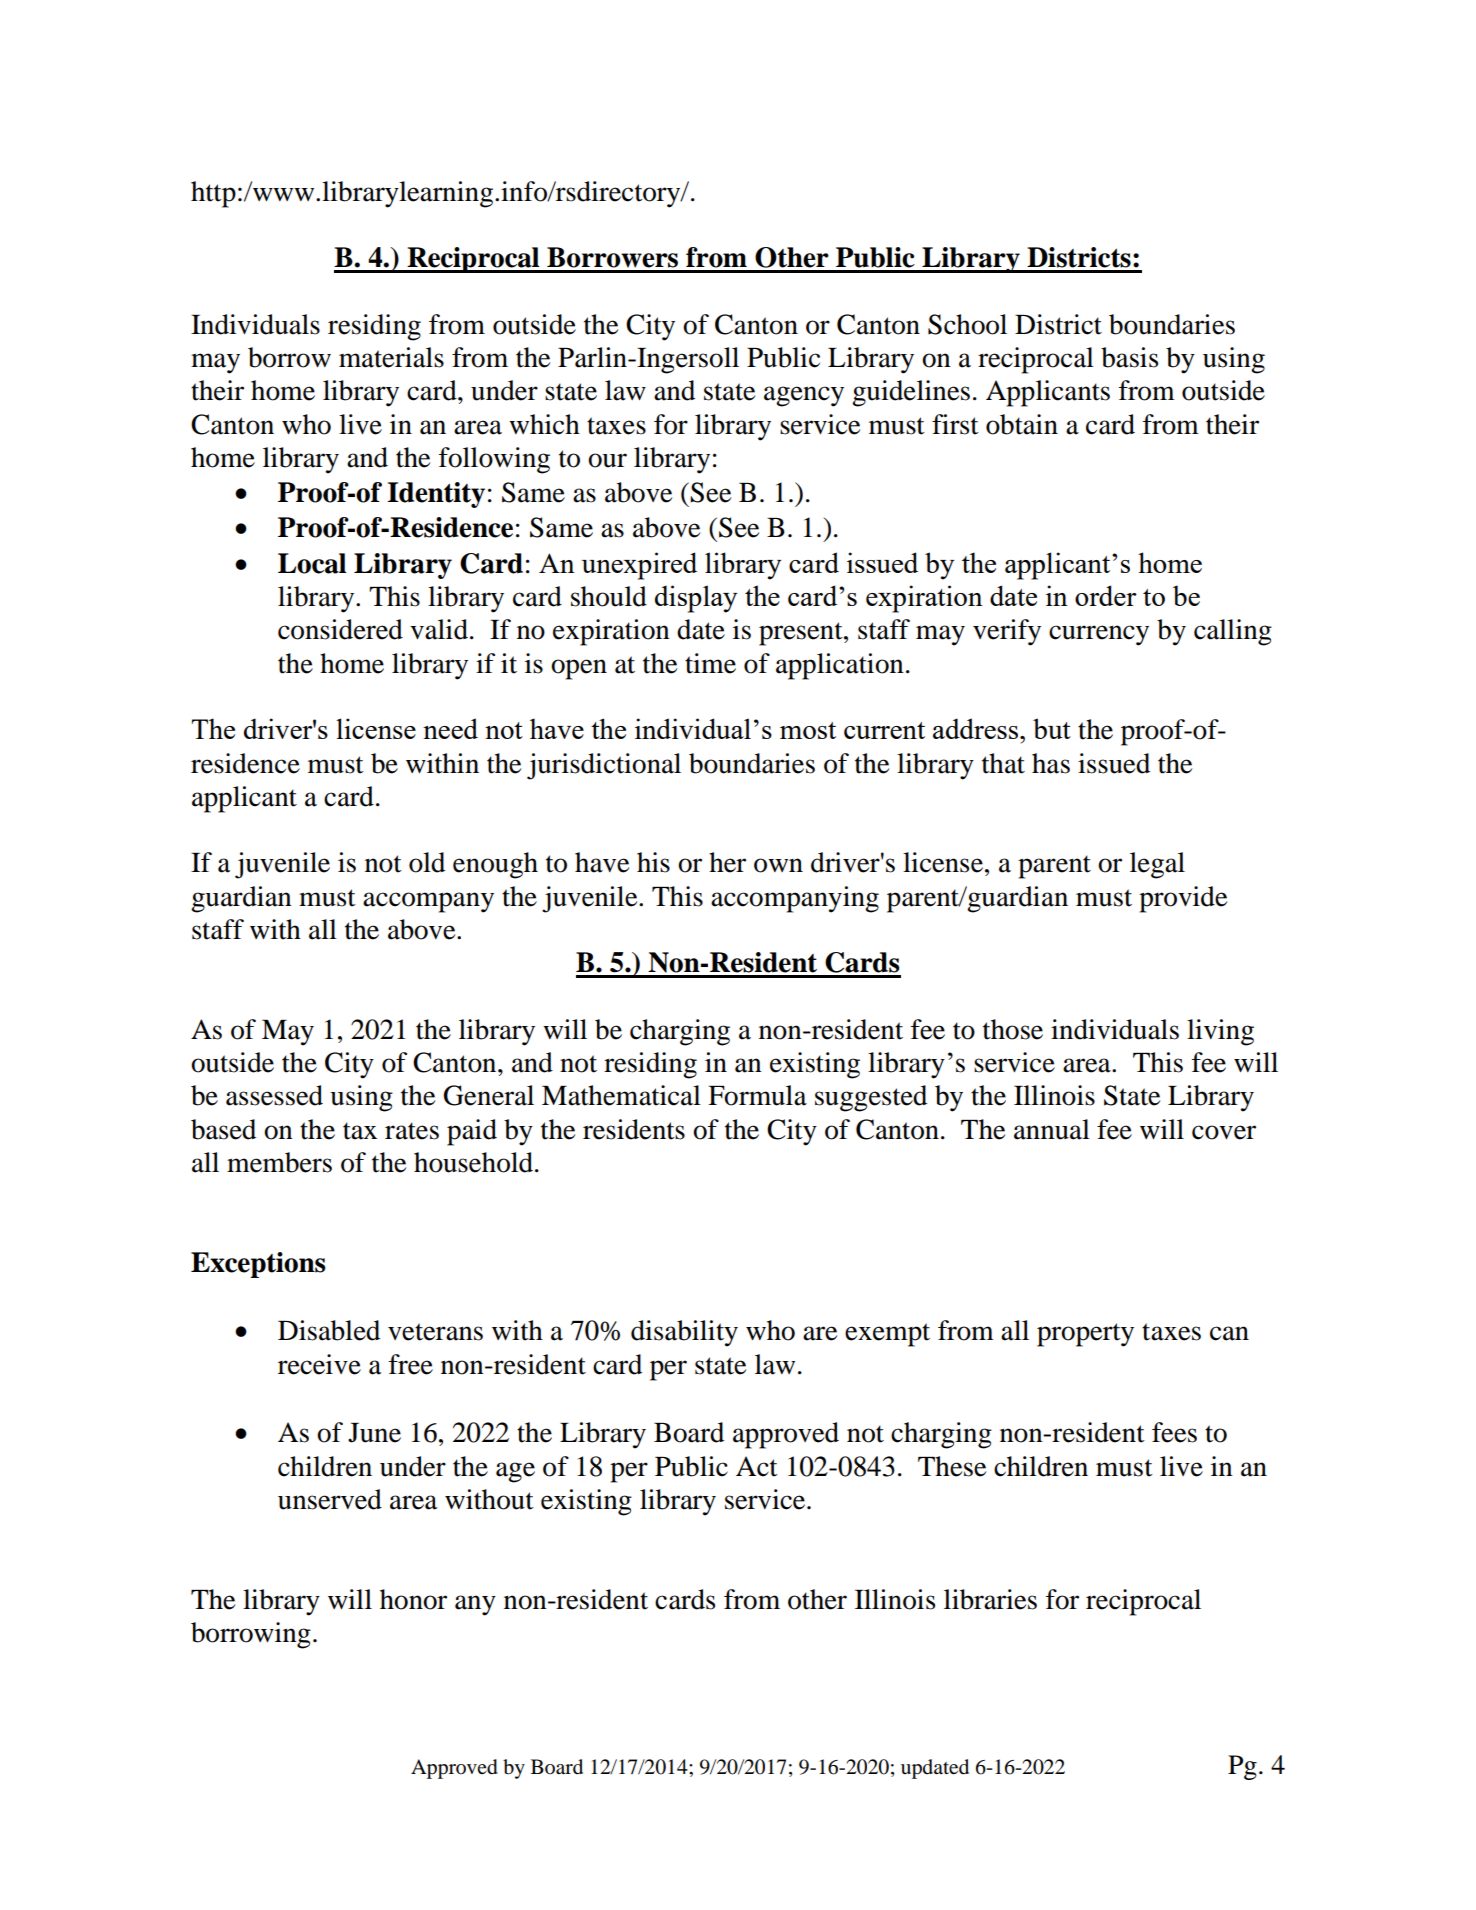 This screenshot has height=1910, width=1476. What do you see at coordinates (1052, 1129) in the screenshot?
I see `annual` at bounding box center [1052, 1129].
